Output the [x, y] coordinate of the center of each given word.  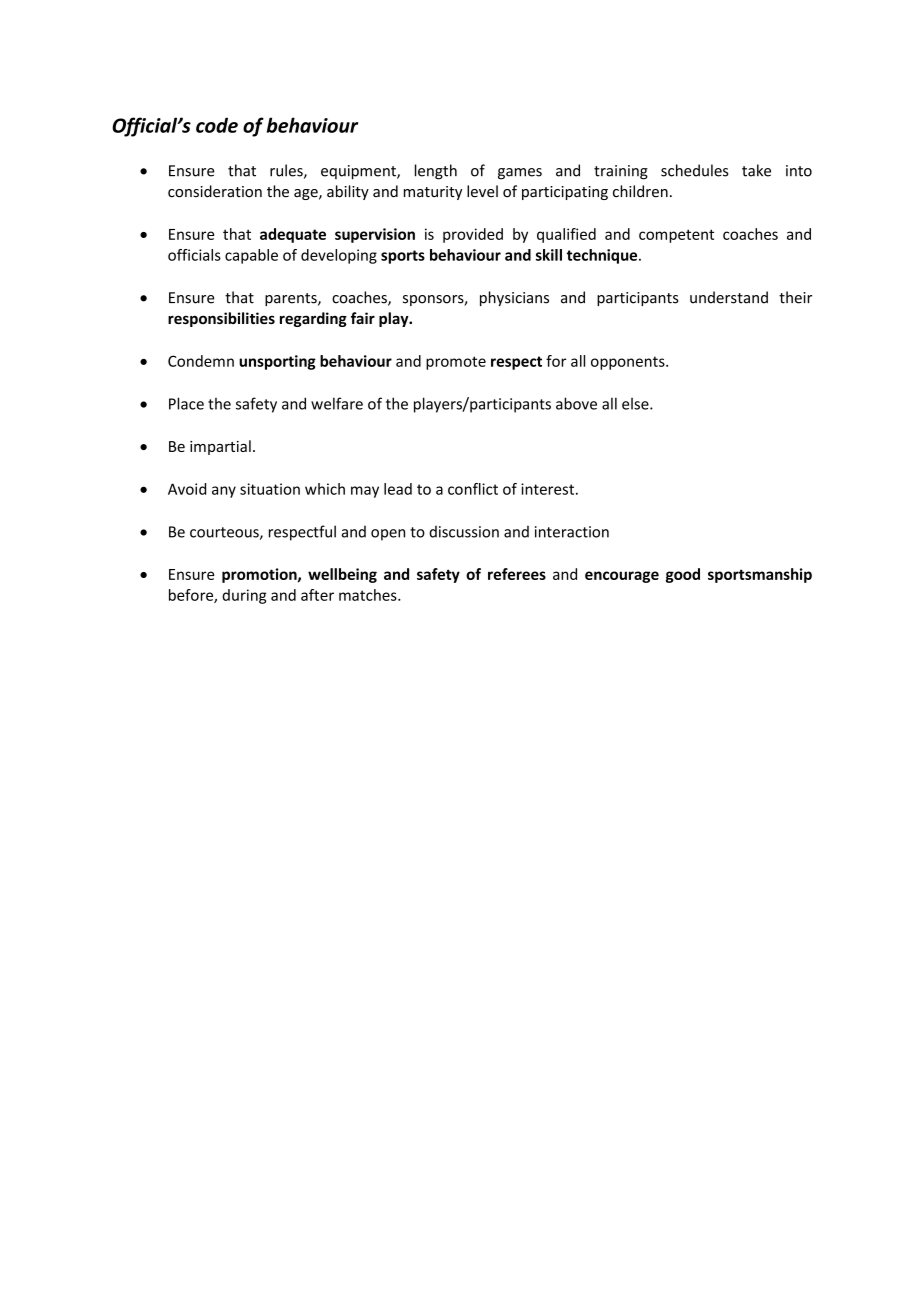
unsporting [277, 362]
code [217, 125]
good [683, 575]
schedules [695, 170]
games [520, 174]
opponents [629, 363]
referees [517, 574]
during [244, 596]
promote [456, 363]
